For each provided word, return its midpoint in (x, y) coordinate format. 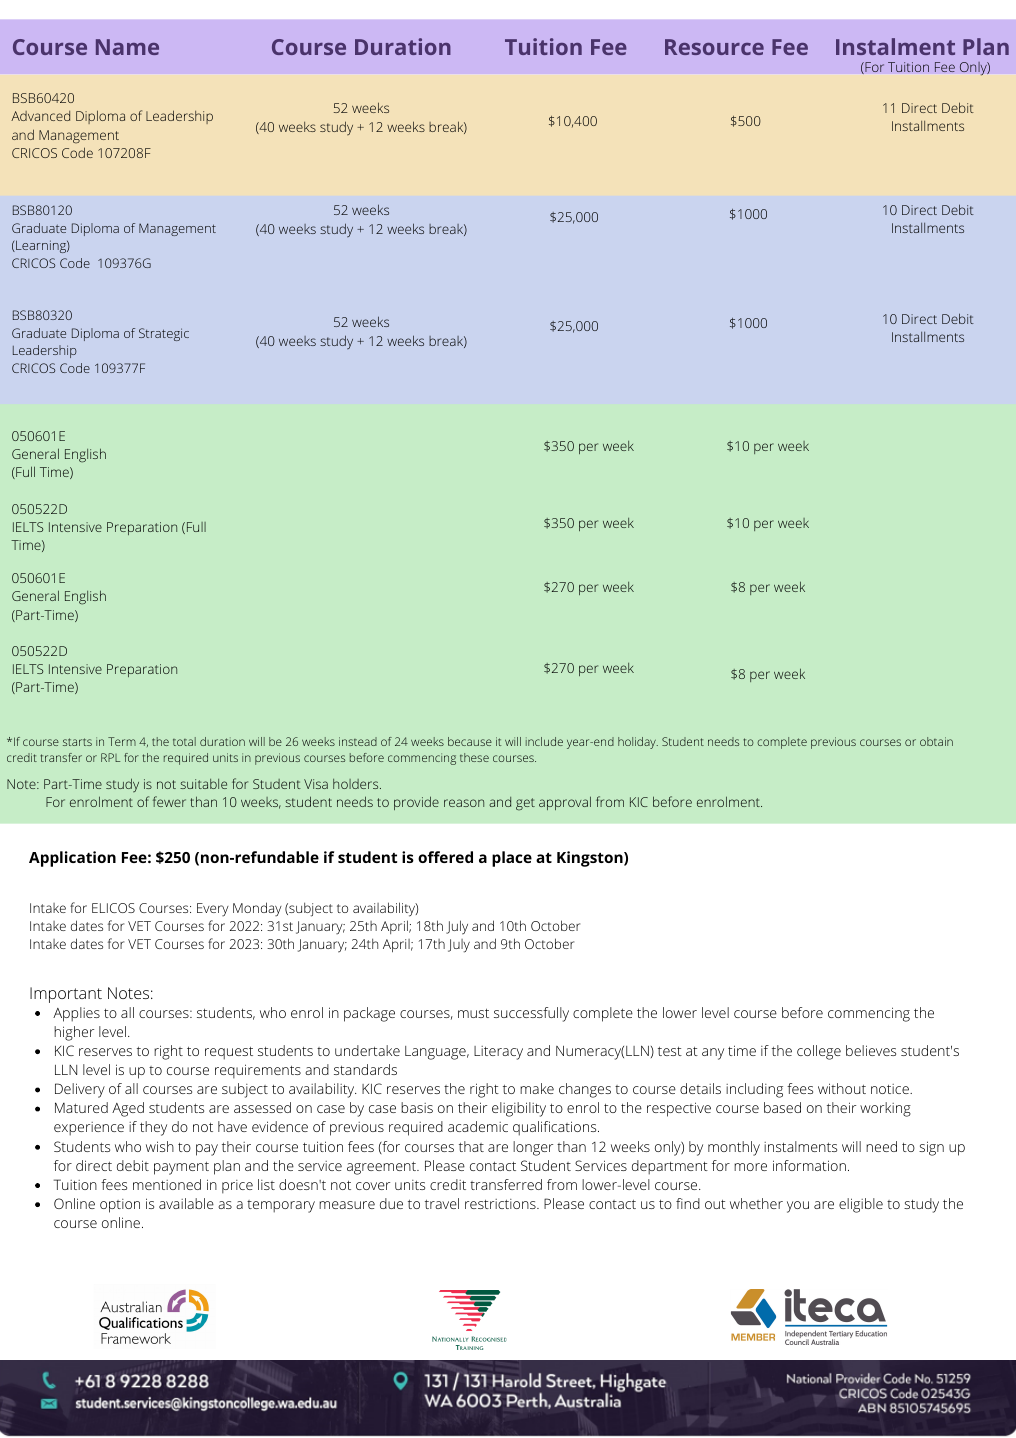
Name (127, 47)
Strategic (164, 334)
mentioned (167, 1184)
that (471, 1146)
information (809, 1165)
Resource (714, 47)
